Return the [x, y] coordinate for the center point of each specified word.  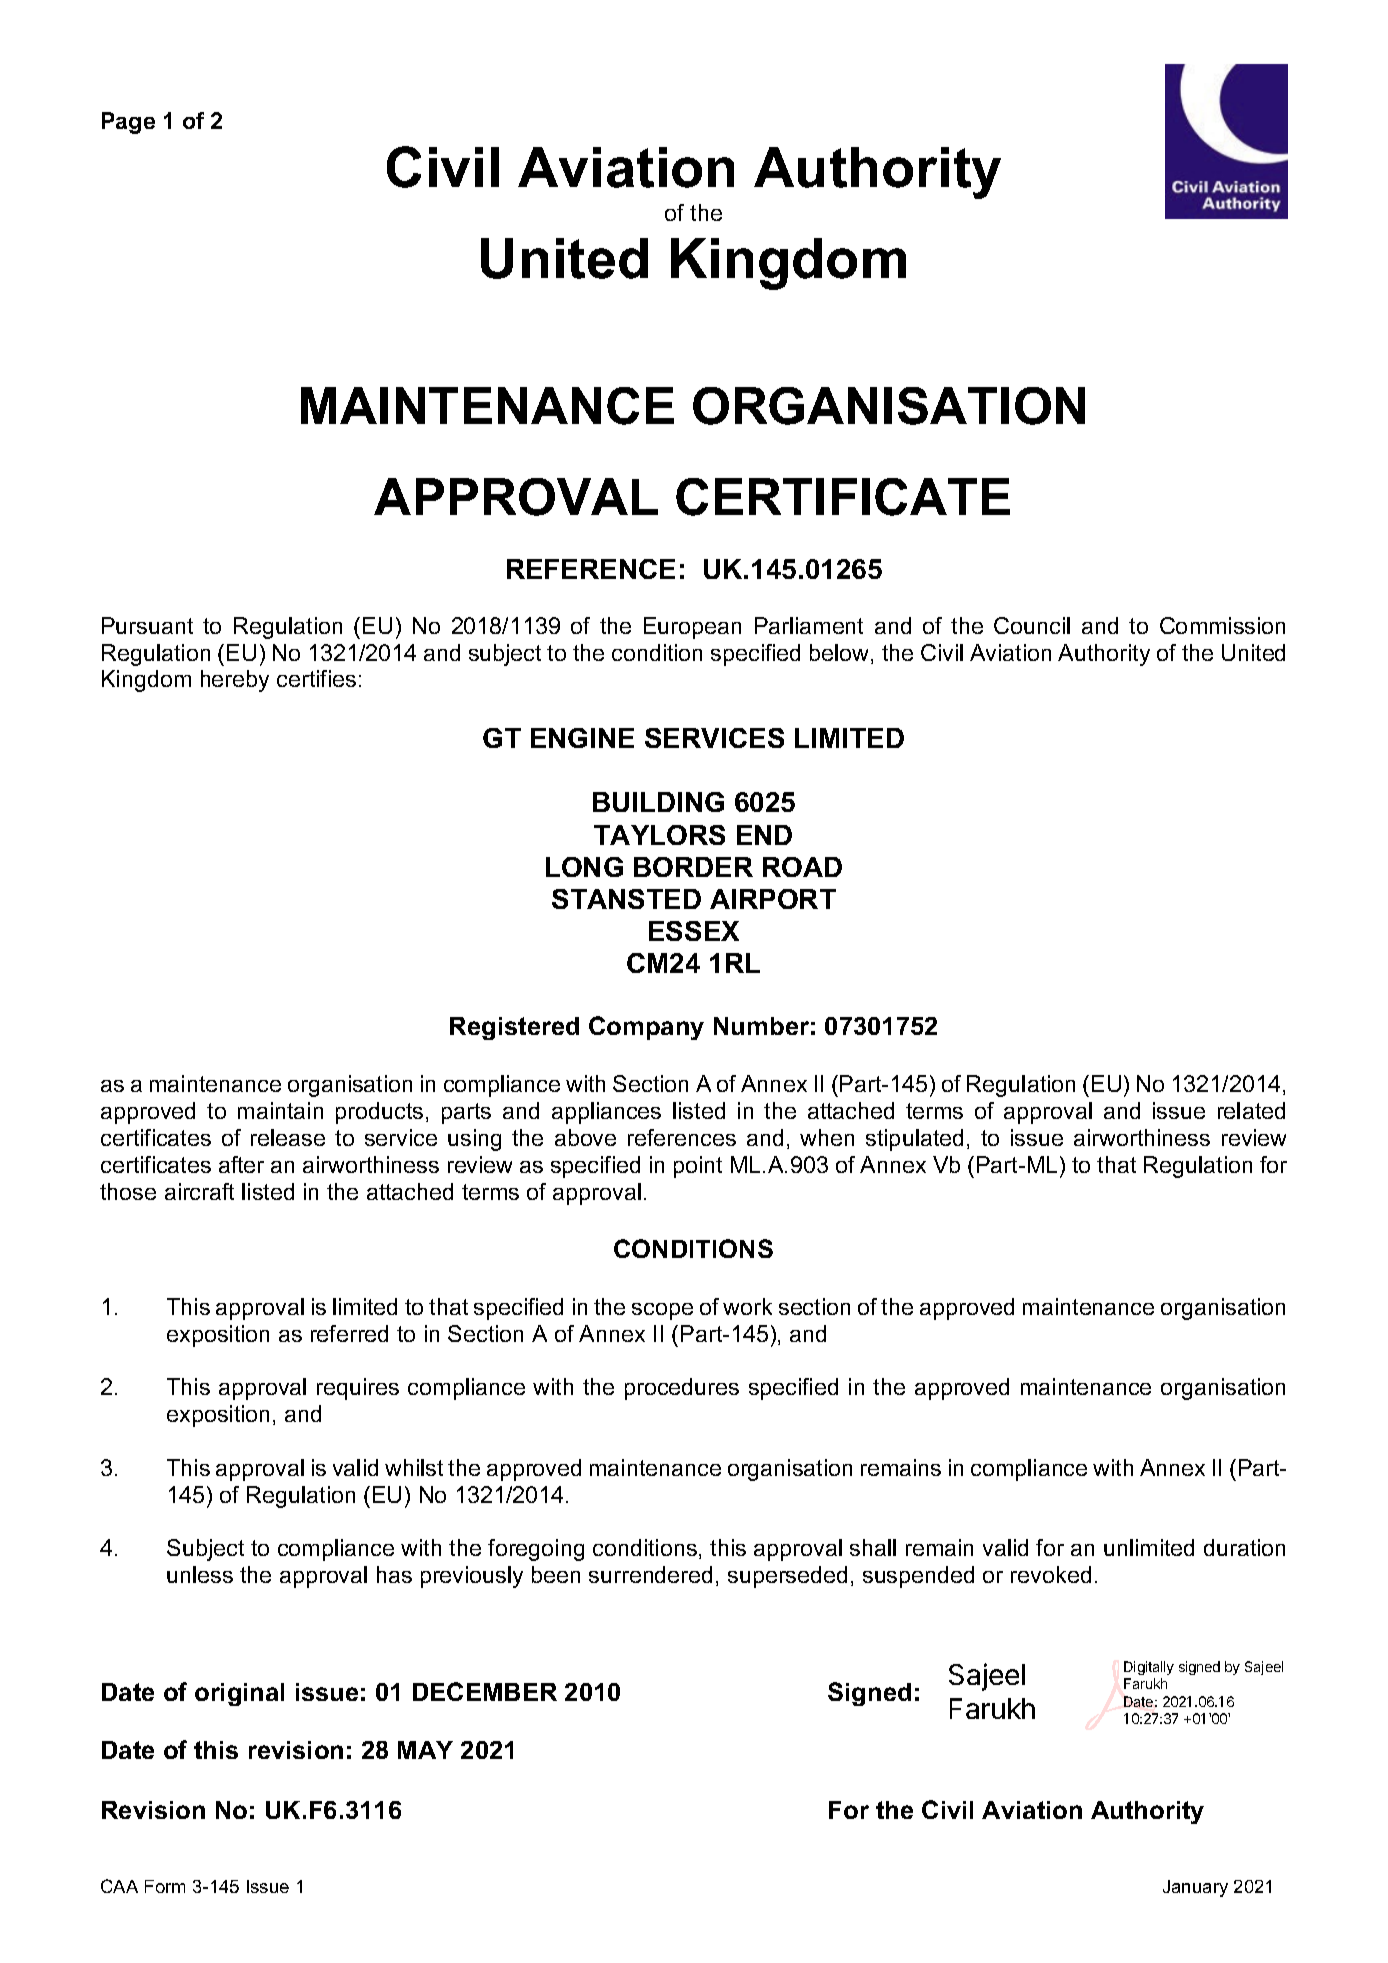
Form [165, 1886]
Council [1032, 625]
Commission [1222, 625]
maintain [280, 1110]
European [692, 628]
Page [128, 123]
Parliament [809, 625]
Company [646, 1028]
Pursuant [147, 625]
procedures [682, 1389]
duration [1244, 1547]
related [1251, 1110]
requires [358, 1389]
